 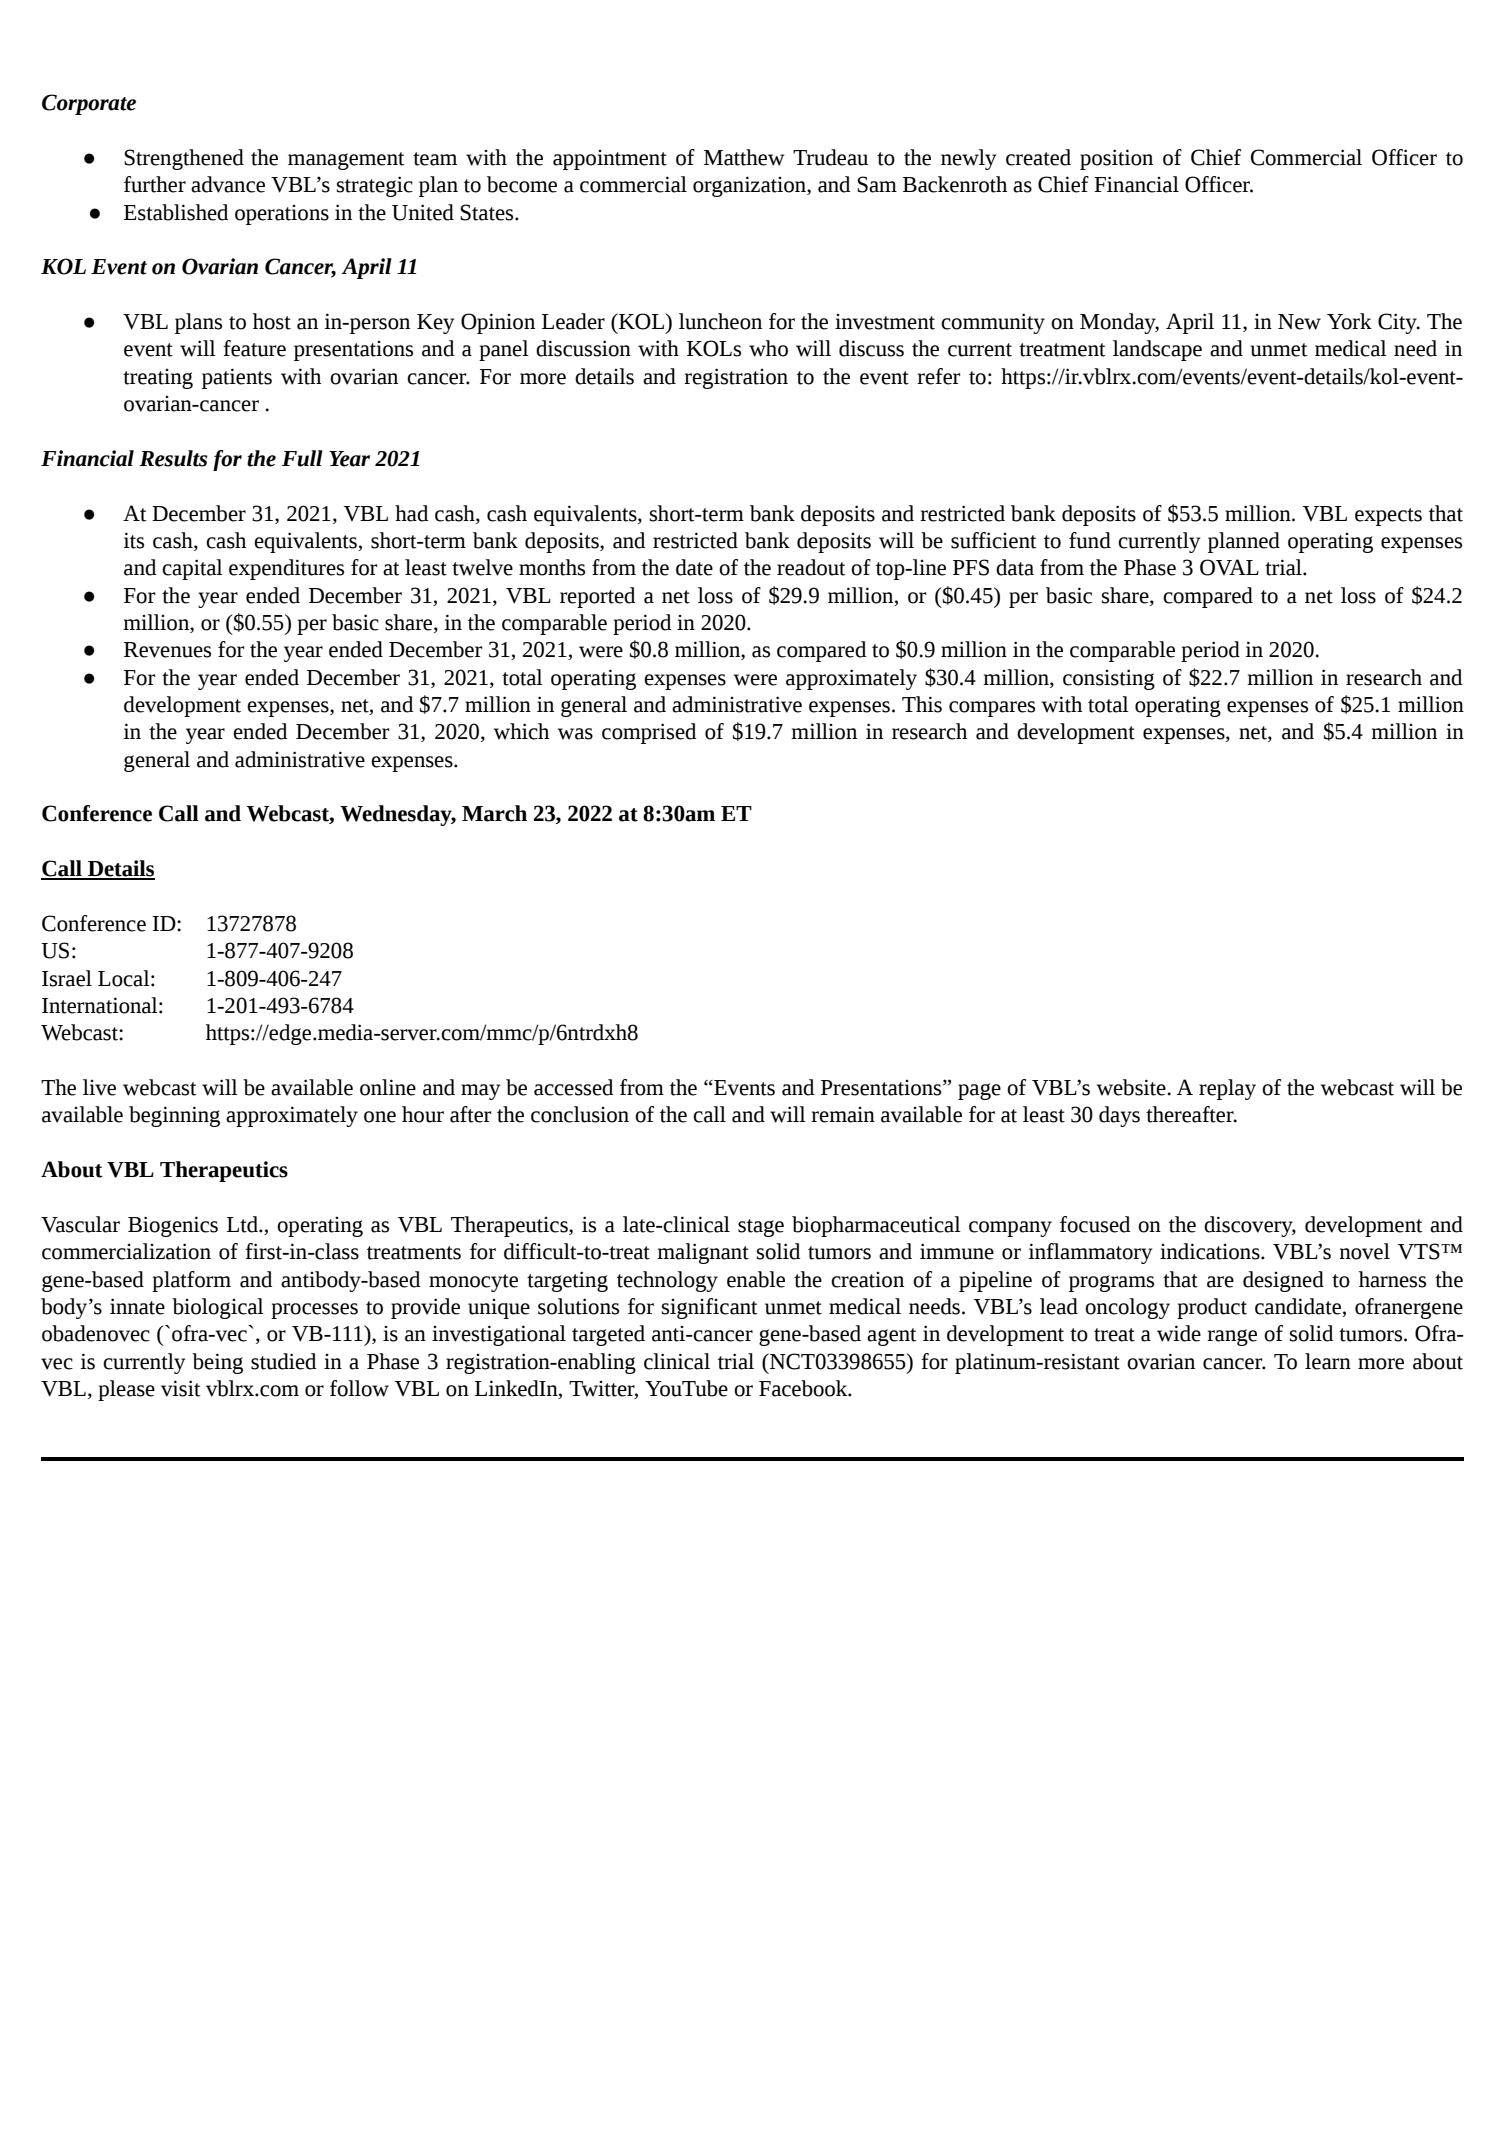 I want to click on position, so click(x=1116, y=159).
